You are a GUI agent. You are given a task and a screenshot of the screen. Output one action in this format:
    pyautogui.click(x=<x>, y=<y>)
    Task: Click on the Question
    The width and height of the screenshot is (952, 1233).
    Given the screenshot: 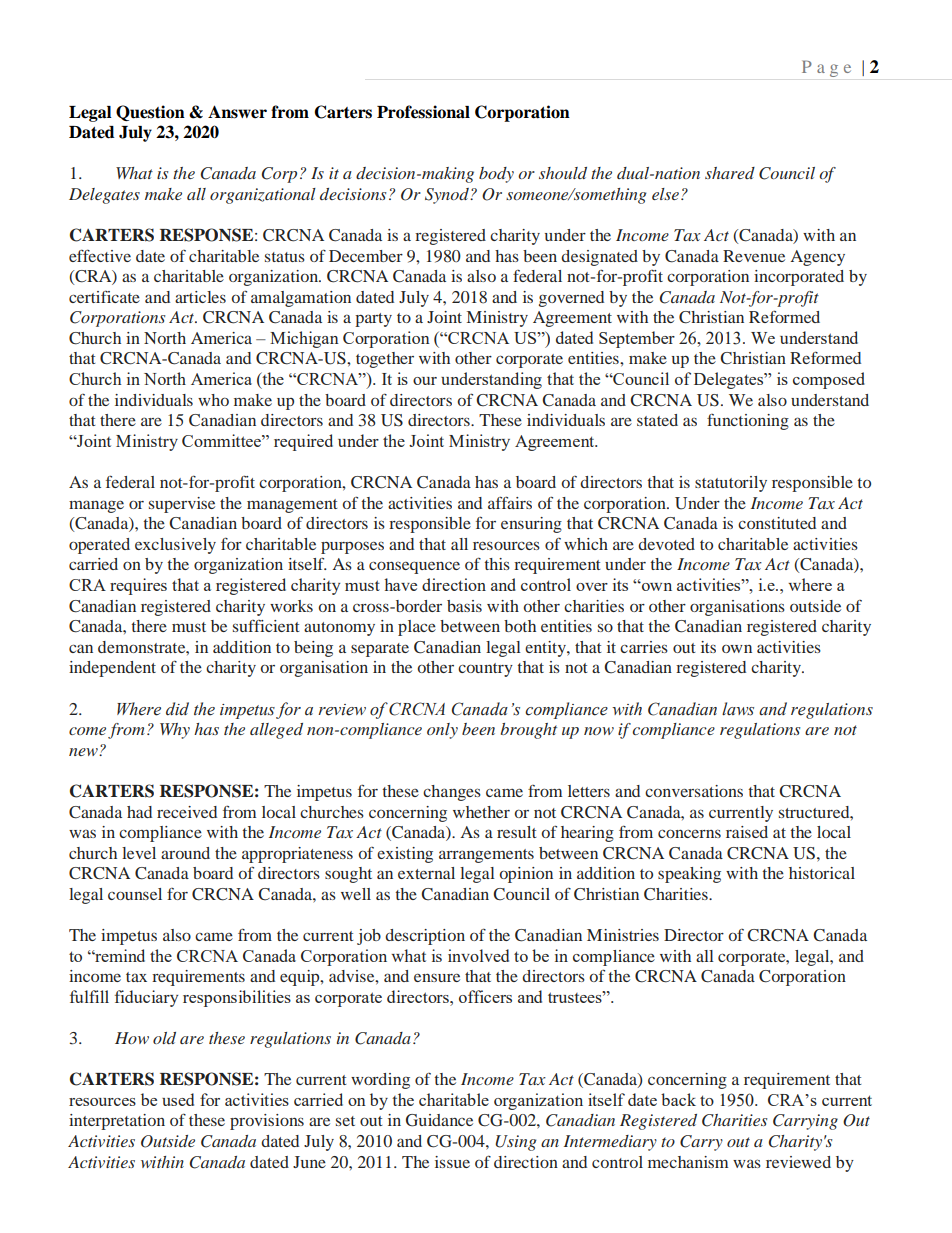 What is the action you would take?
    pyautogui.click(x=150, y=113)
